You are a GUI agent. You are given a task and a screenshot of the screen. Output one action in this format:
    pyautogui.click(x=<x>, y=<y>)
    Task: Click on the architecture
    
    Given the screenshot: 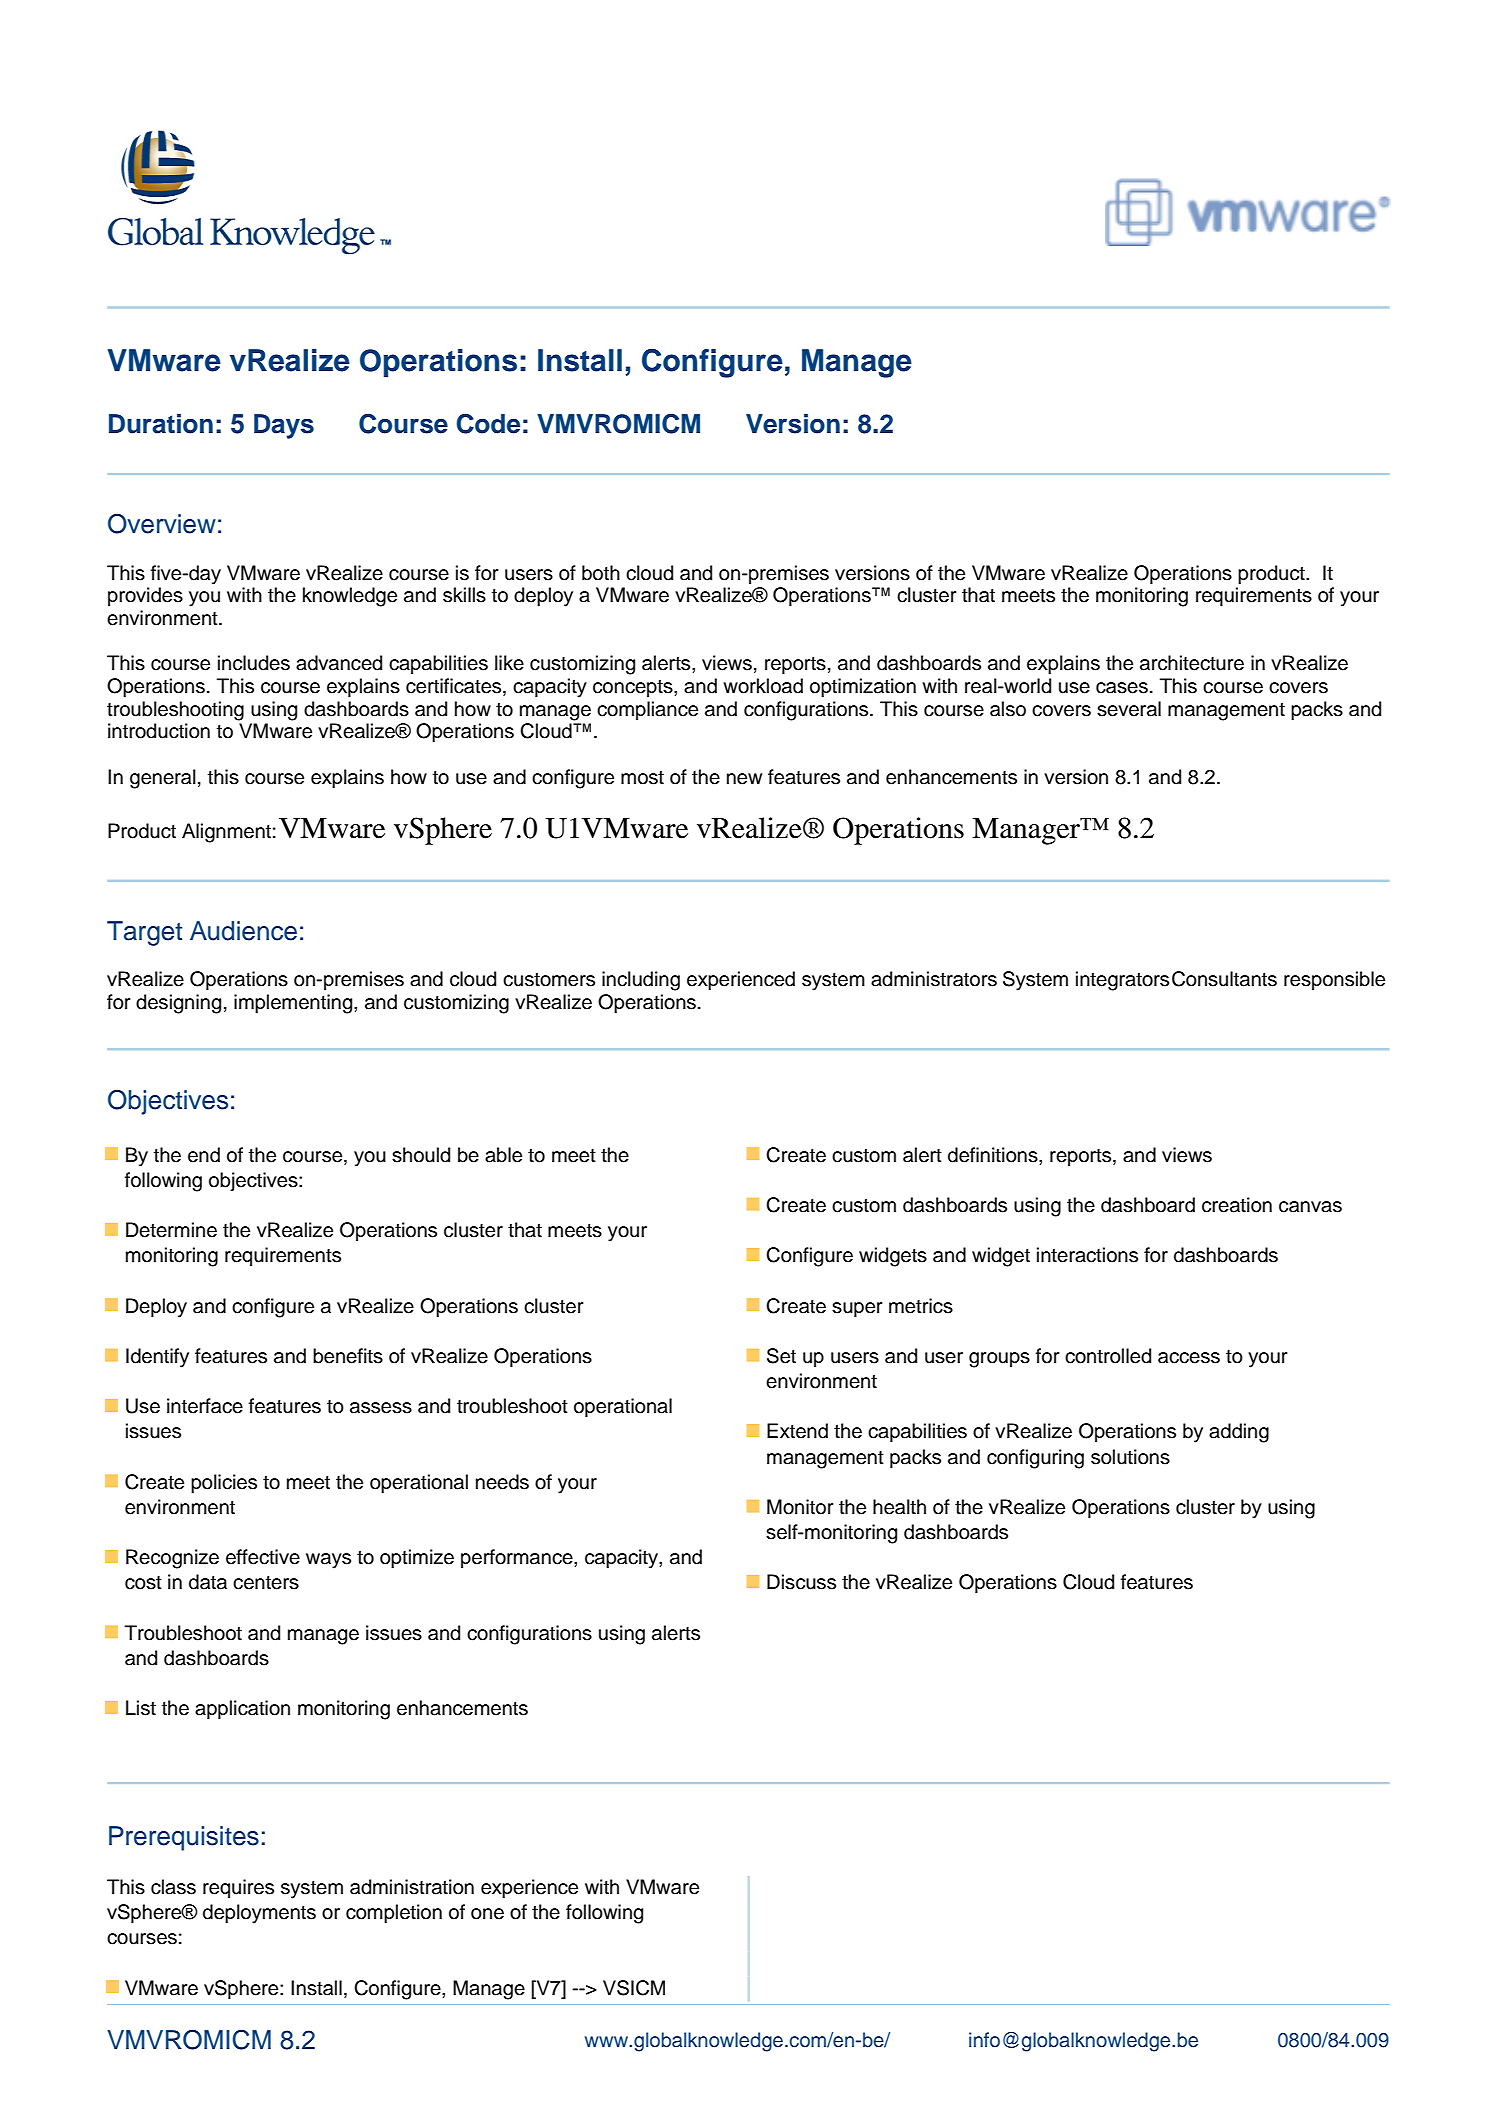 What is the action you would take?
    pyautogui.click(x=1192, y=663)
